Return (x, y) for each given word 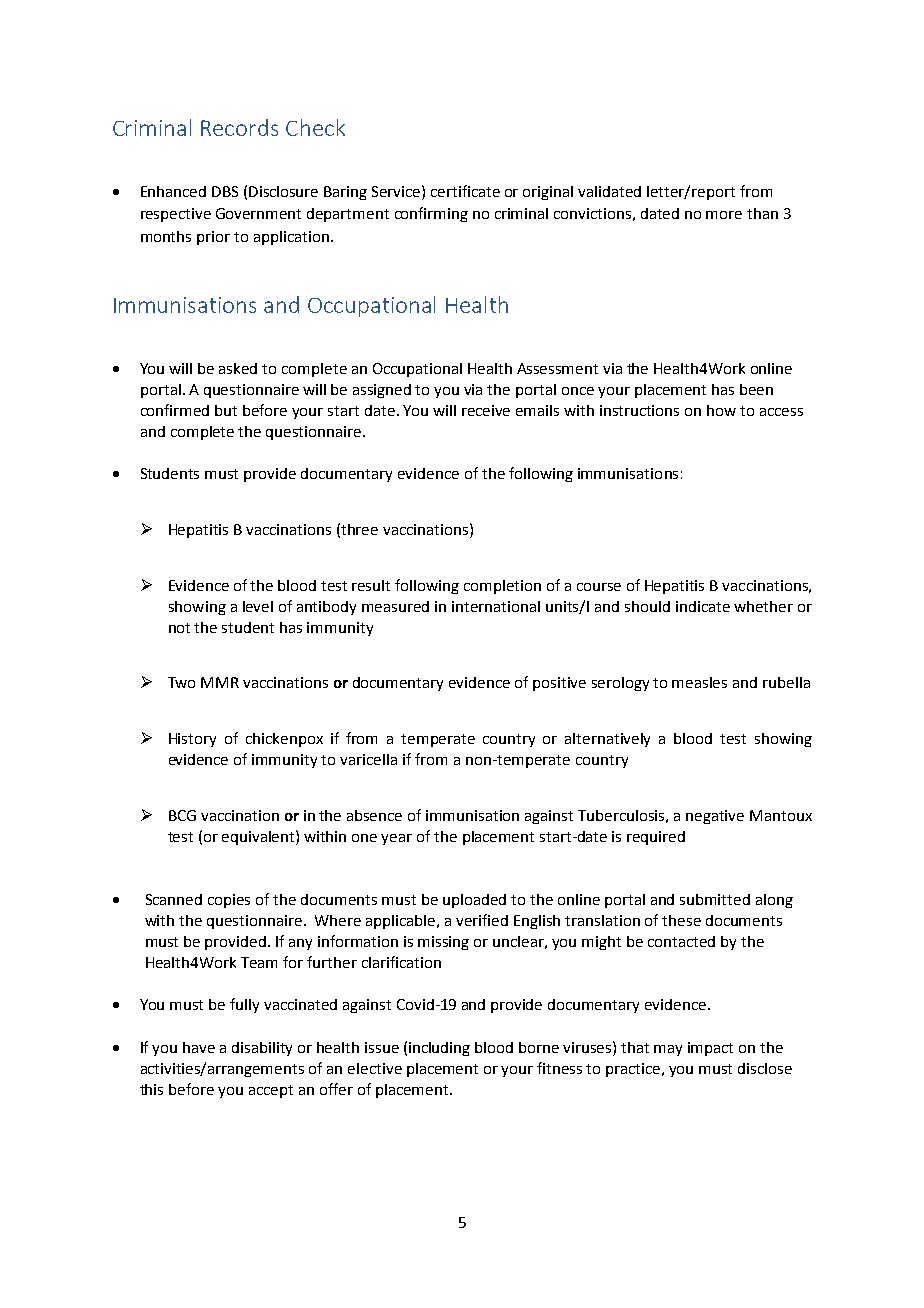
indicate (703, 606)
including (439, 1049)
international (496, 606)
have (199, 1047)
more (724, 215)
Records (239, 127)
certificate (465, 191)
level (258, 606)
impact (710, 1049)
